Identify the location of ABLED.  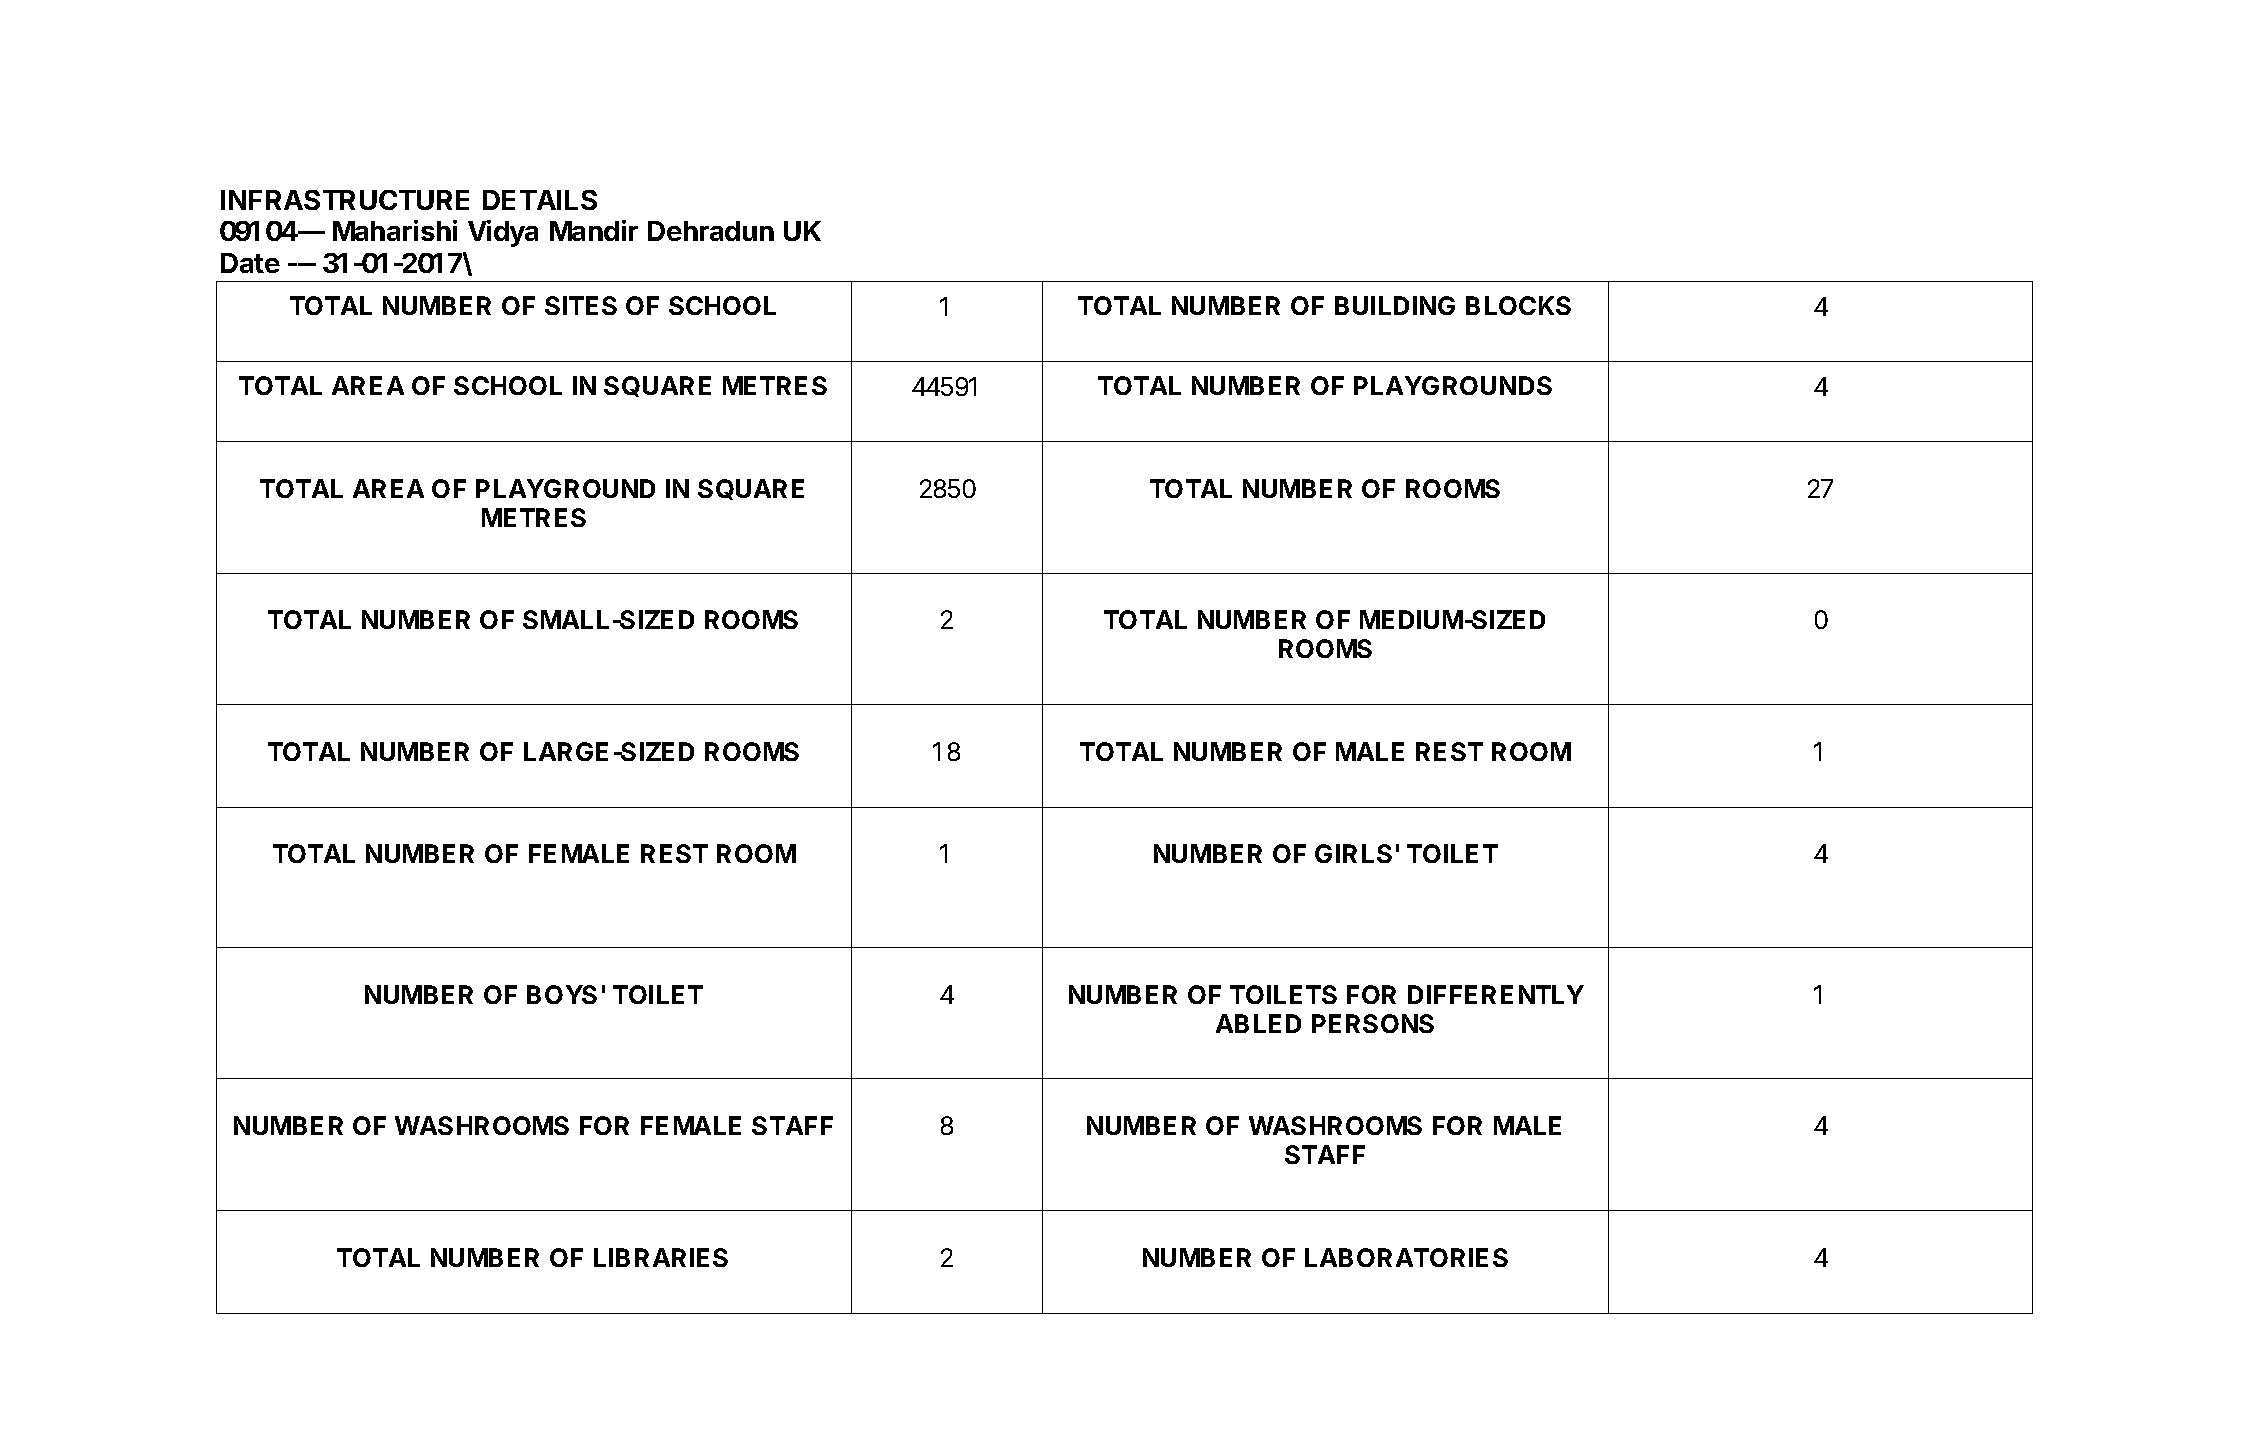
(1258, 1023).
